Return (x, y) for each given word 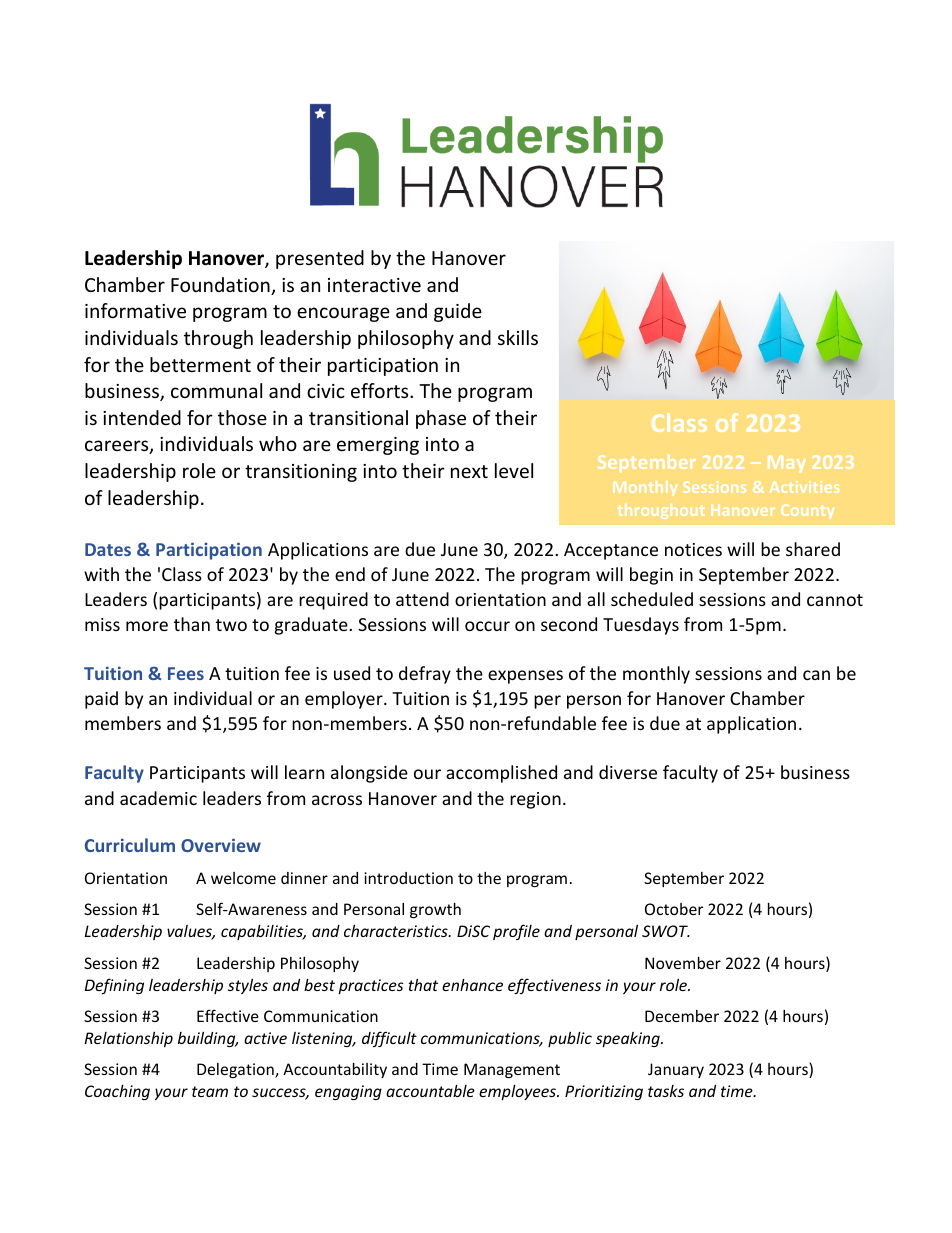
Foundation (221, 286)
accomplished (501, 774)
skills (518, 337)
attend (422, 599)
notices (693, 549)
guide (458, 312)
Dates (108, 549)
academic (158, 798)
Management (512, 1070)
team (210, 1091)
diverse (628, 772)
